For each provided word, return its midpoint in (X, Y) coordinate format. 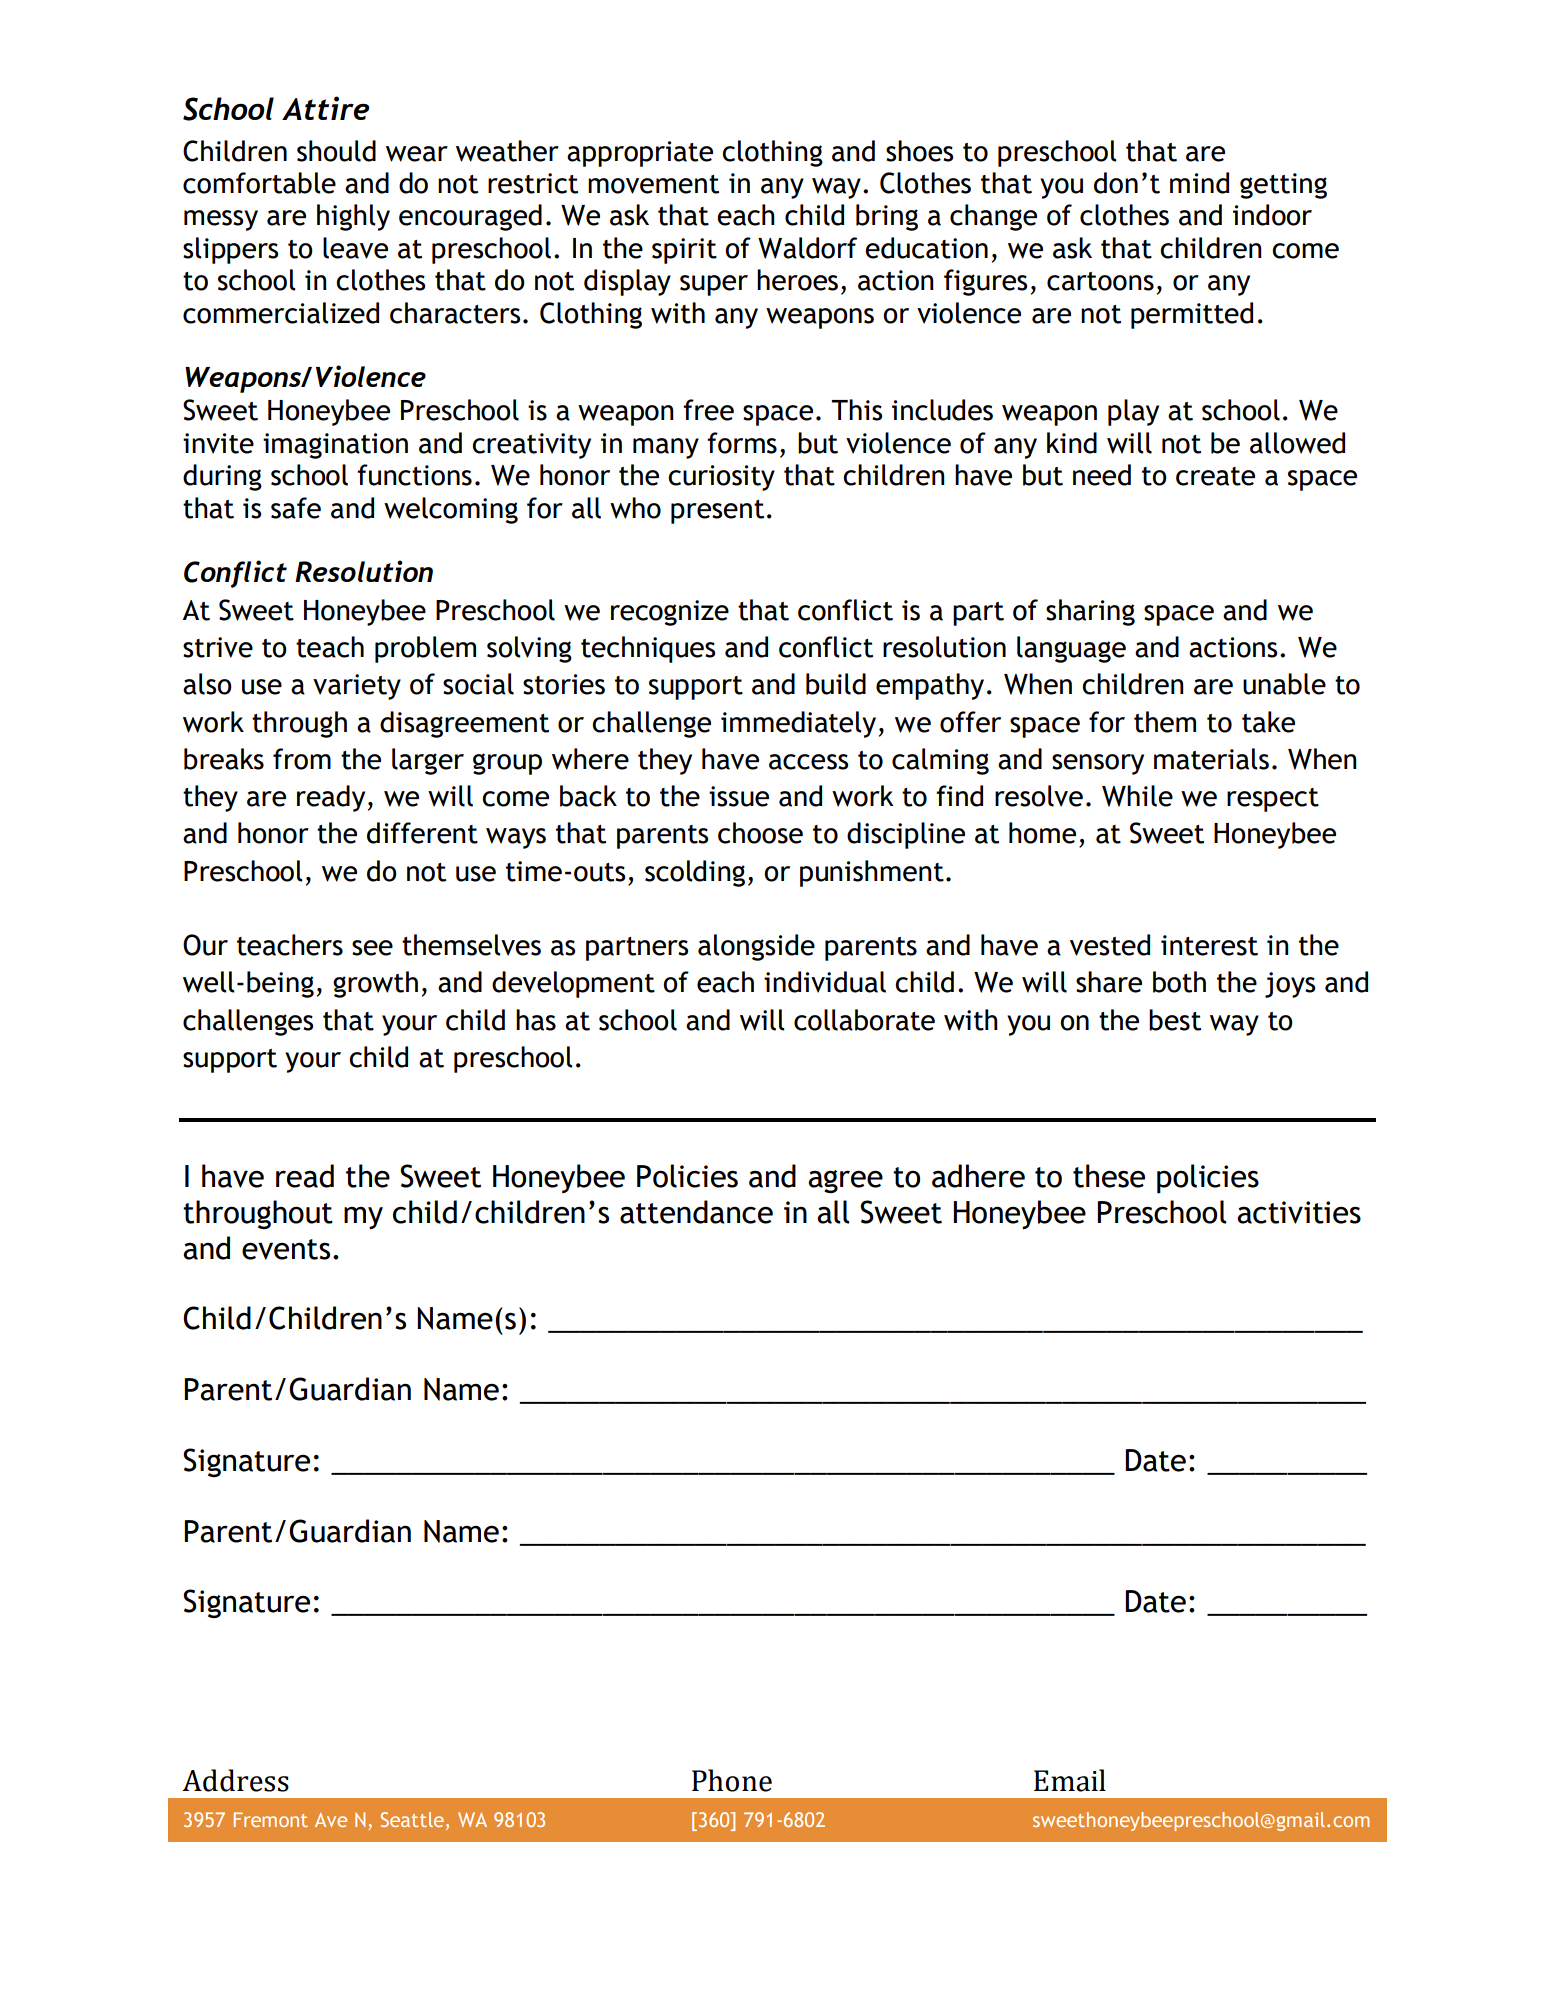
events (286, 1249)
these (1109, 1176)
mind (1199, 183)
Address (235, 1780)
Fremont (271, 1819)
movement (653, 184)
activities (1299, 1212)
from (302, 759)
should (336, 151)
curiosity (721, 478)
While (1137, 796)
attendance (696, 1212)
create (1215, 476)
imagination (335, 446)
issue (739, 796)
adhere (978, 1176)
